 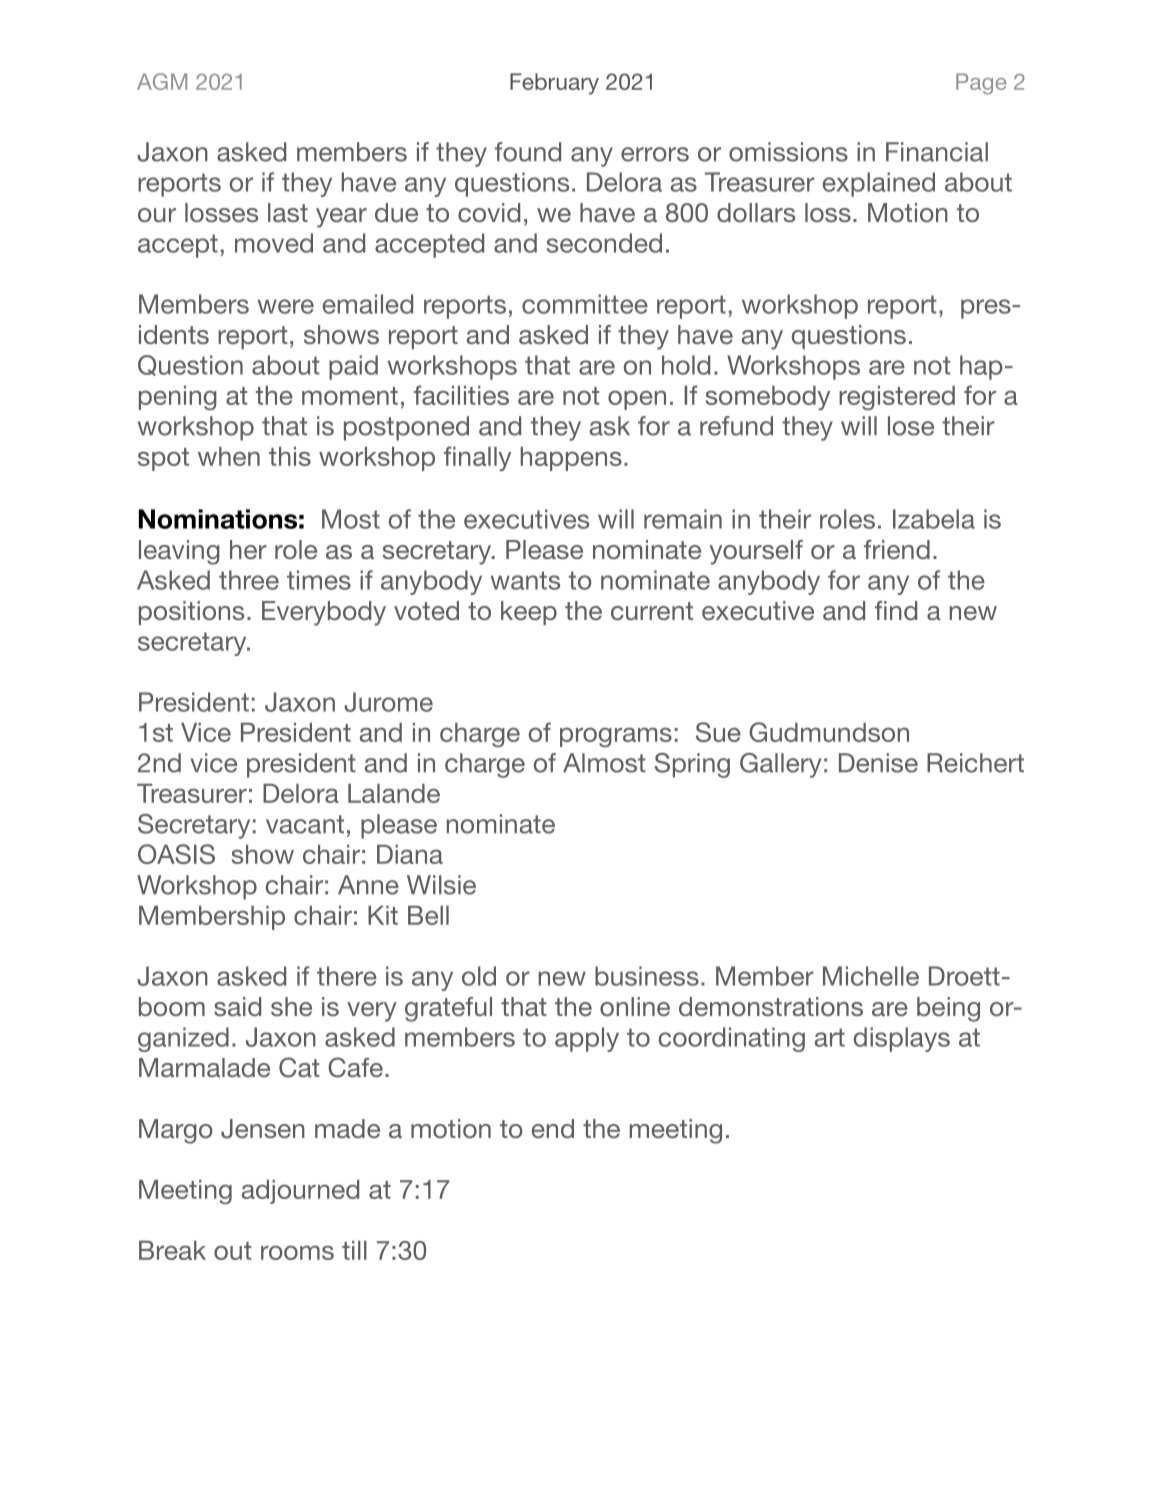 I want to click on displays, so click(x=902, y=1039).
